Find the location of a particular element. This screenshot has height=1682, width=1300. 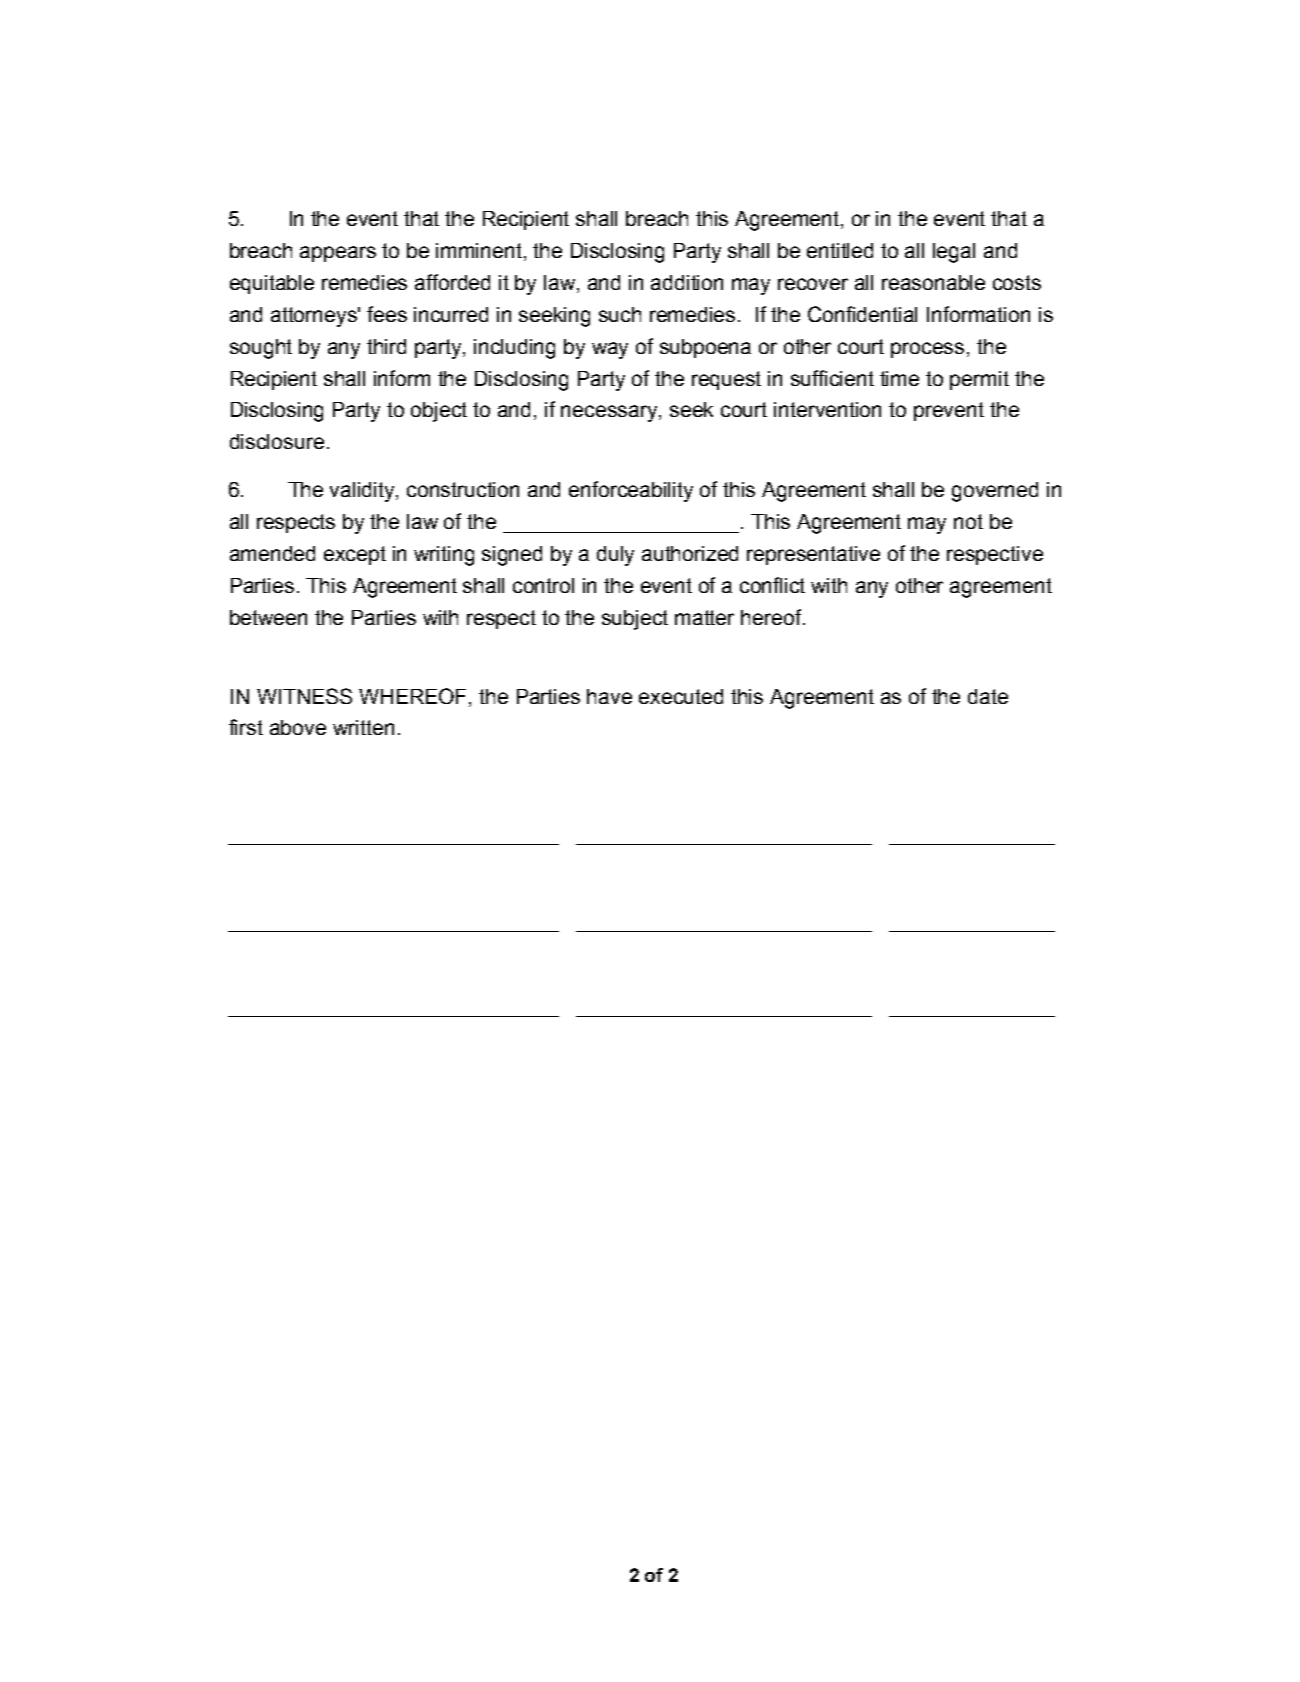

written is located at coordinates (363, 727).
